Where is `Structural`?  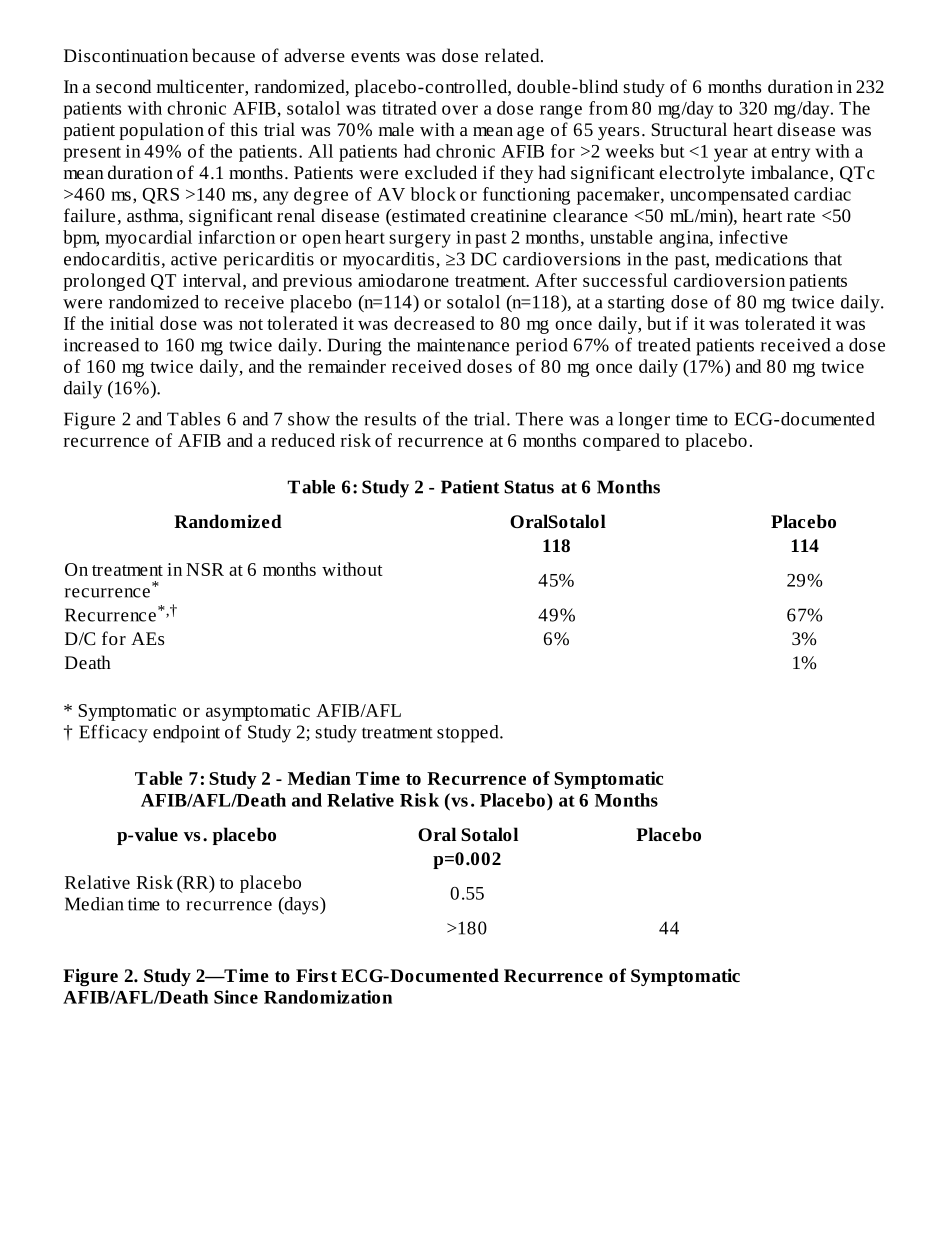
Structural is located at coordinates (689, 129).
